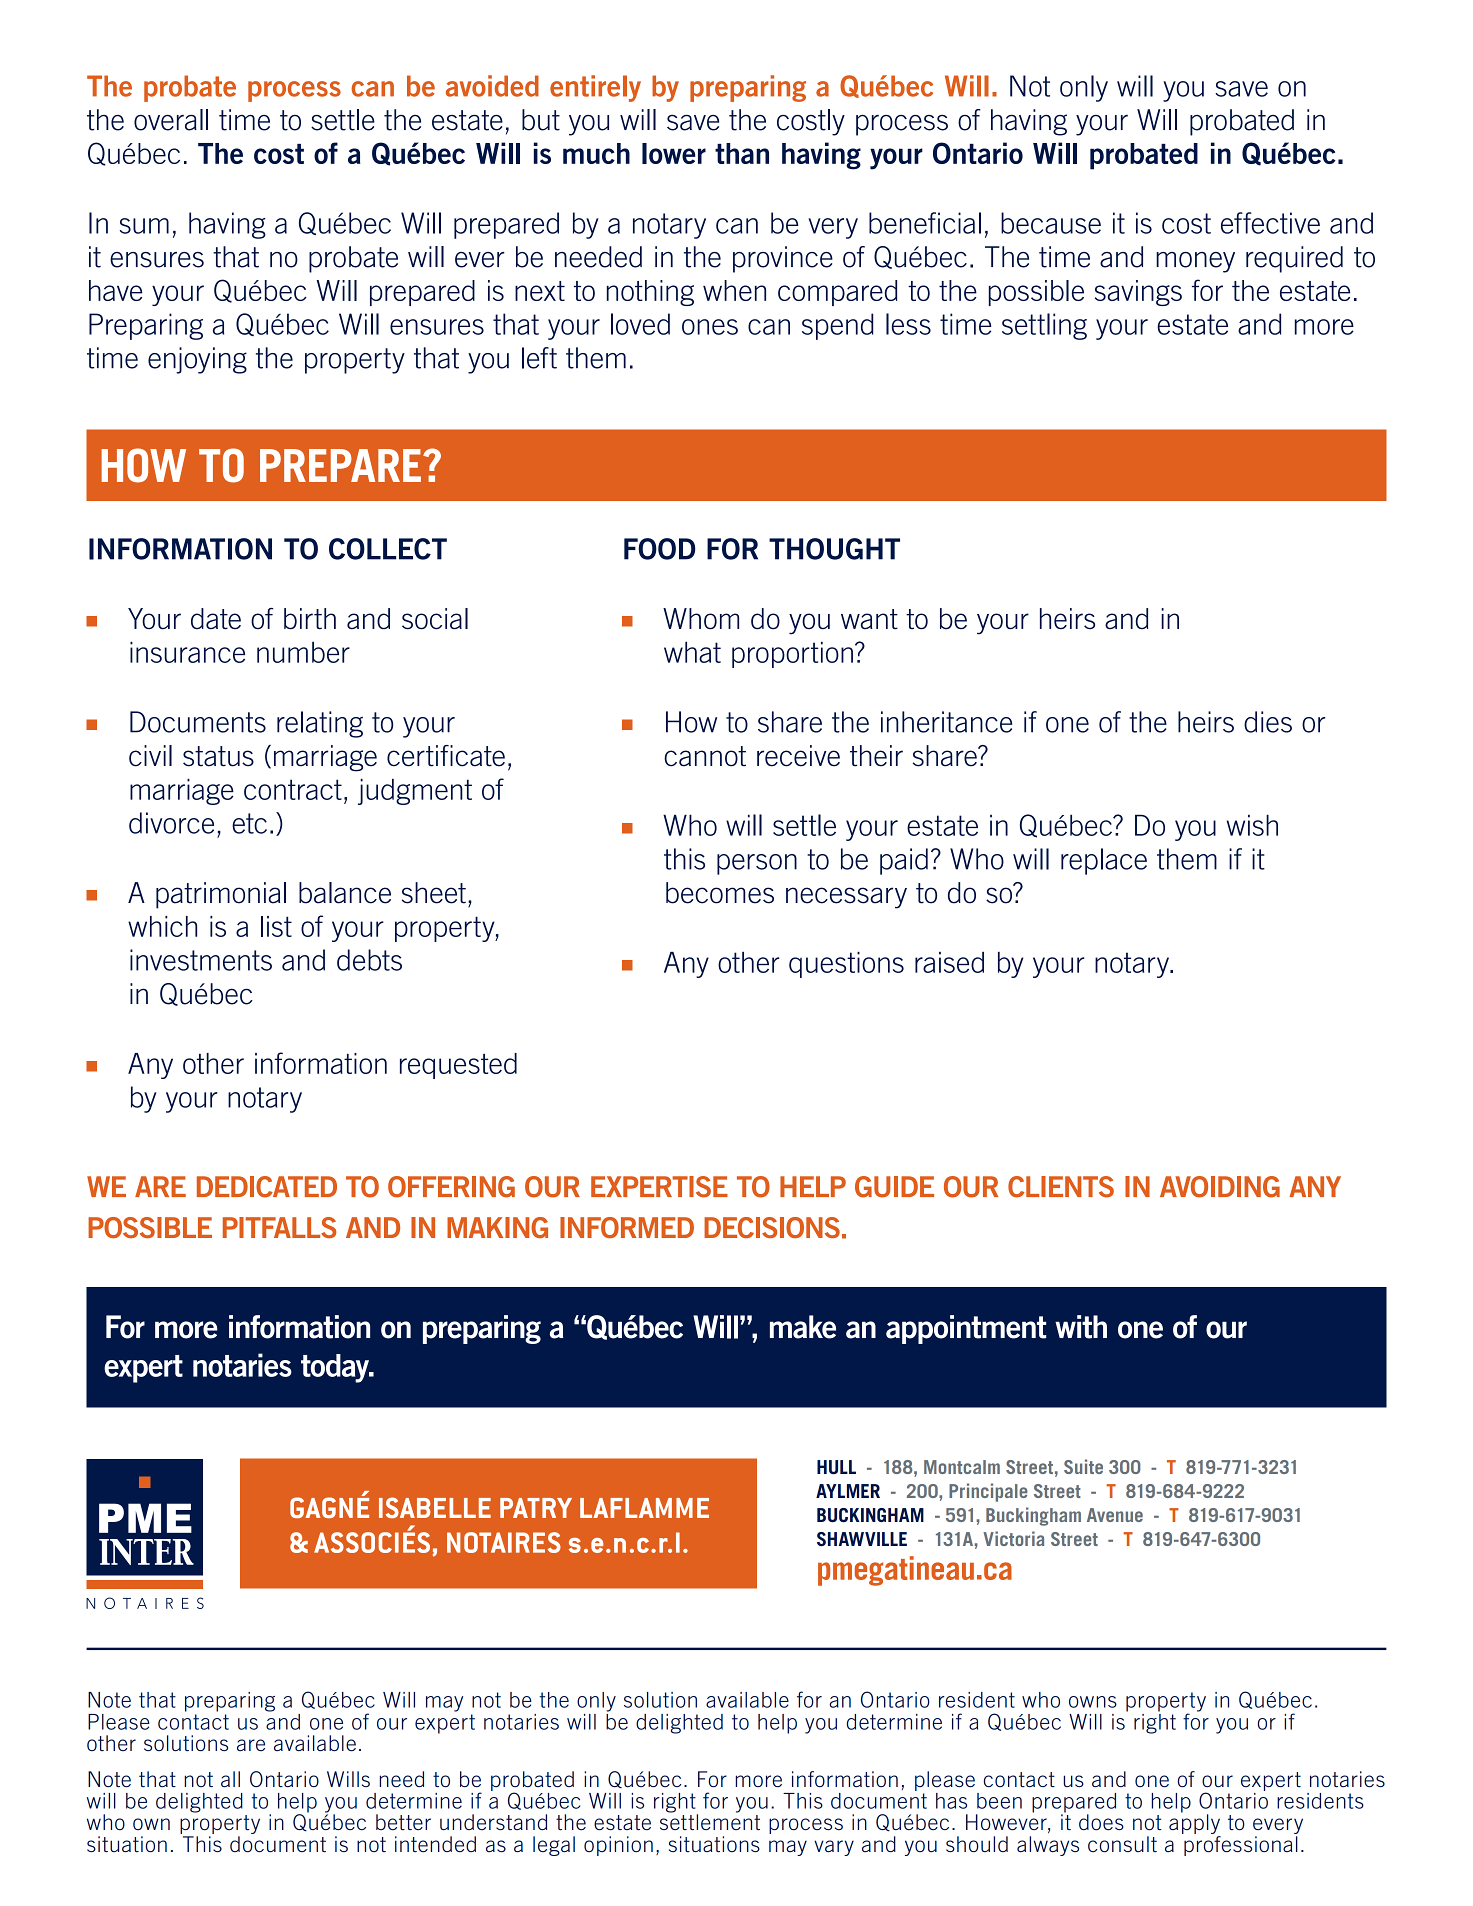 This document has width=1473, height=1906. I want to click on replace, so click(1104, 861).
